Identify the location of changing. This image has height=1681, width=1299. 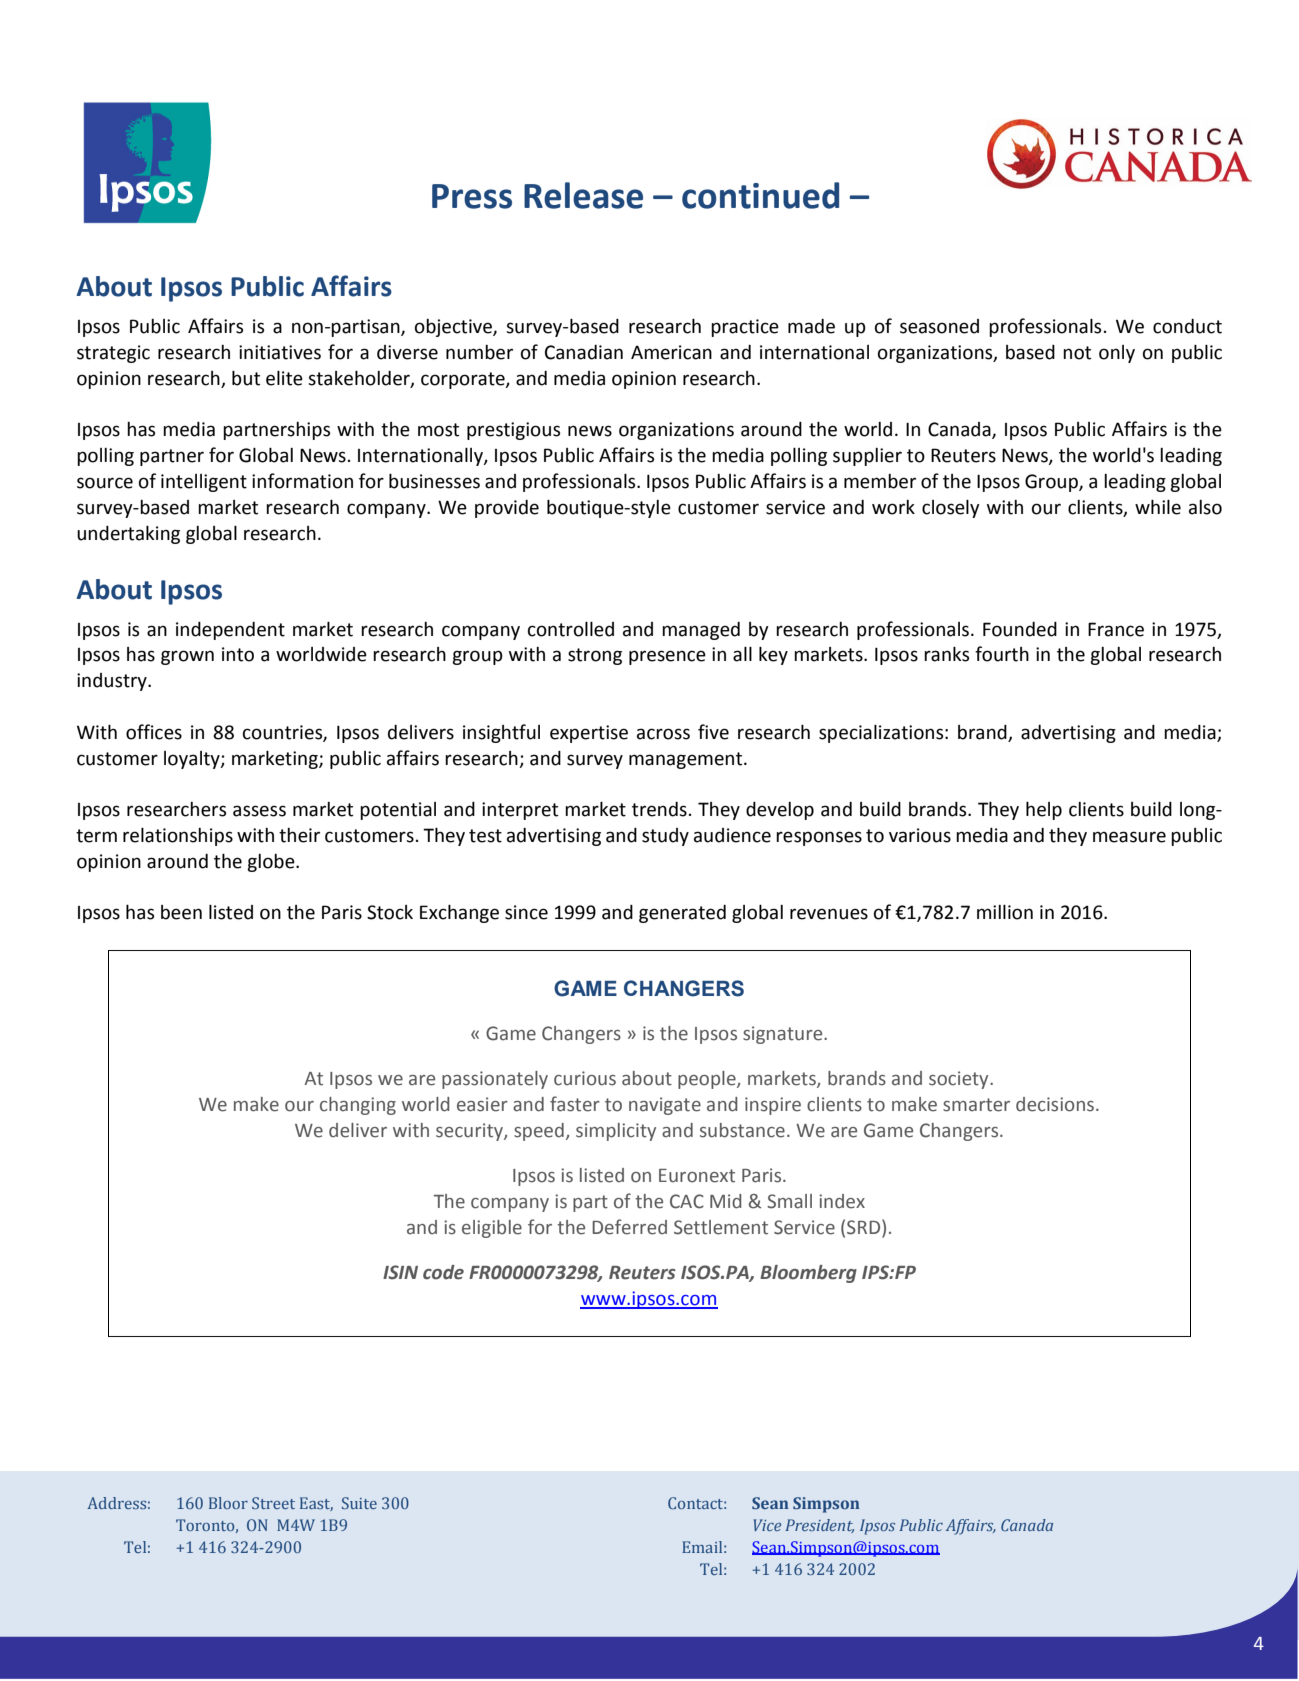
(358, 1106).
